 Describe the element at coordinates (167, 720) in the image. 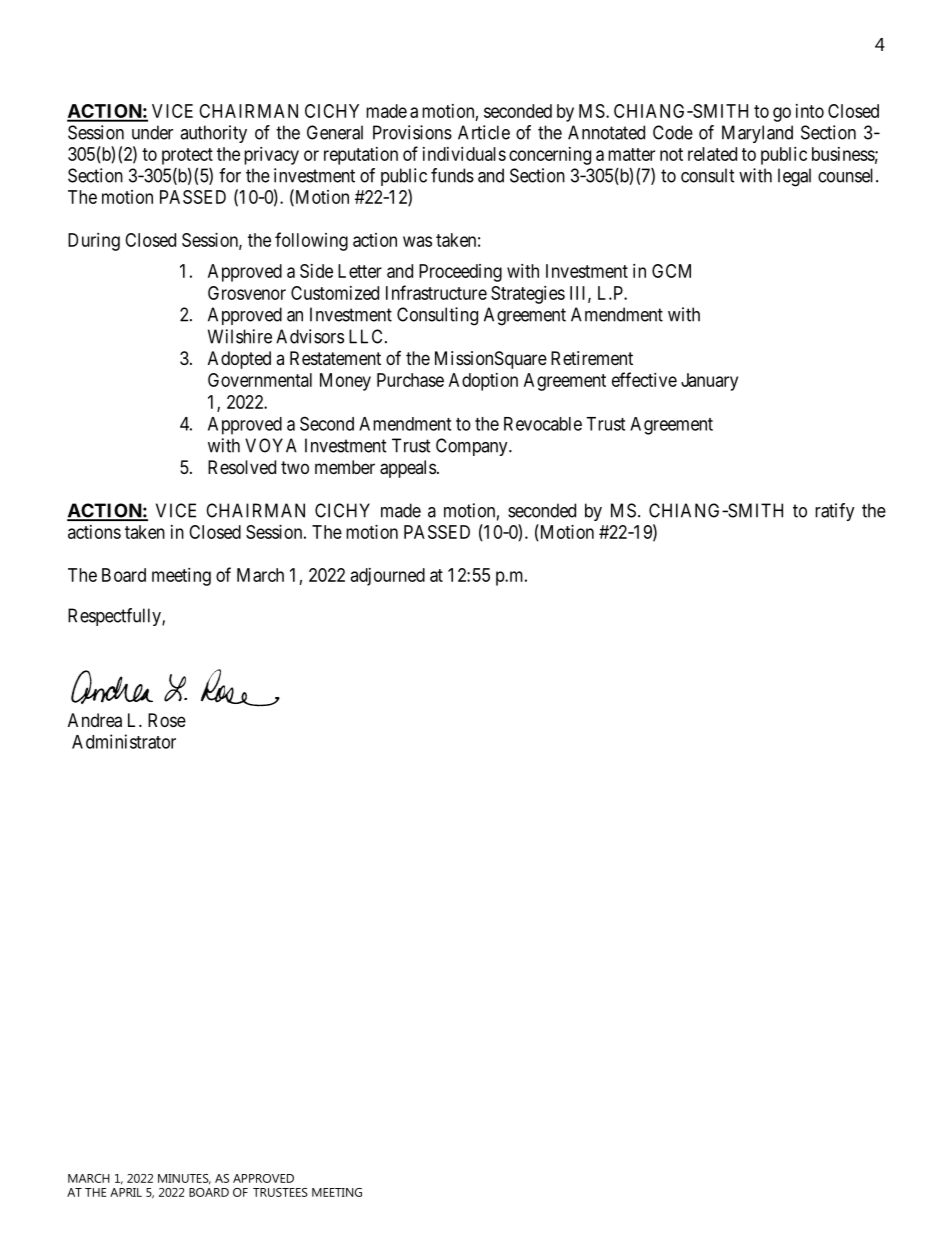

I see `Rose` at that location.
